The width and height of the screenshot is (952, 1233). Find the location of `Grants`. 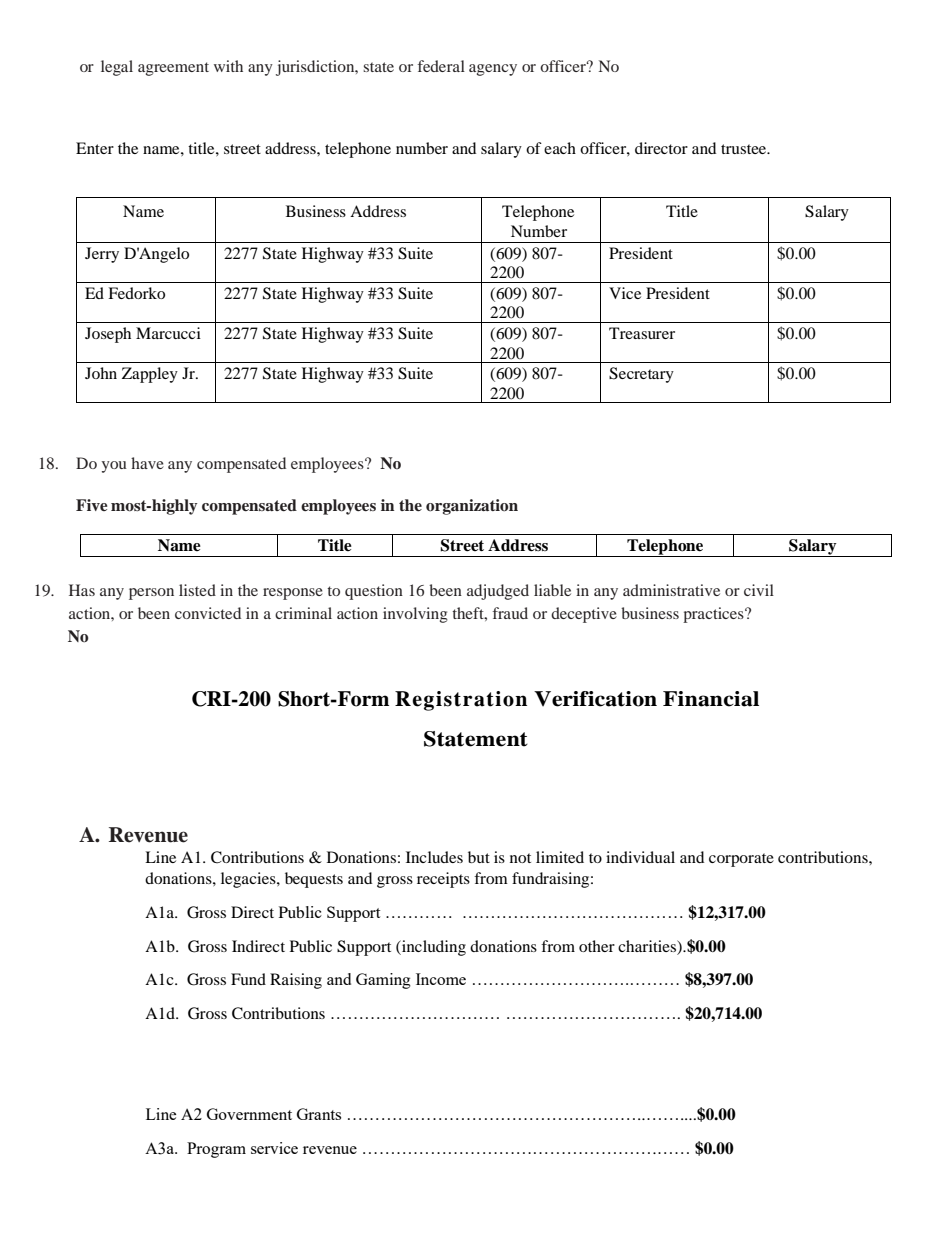

Grants is located at coordinates (319, 1114).
